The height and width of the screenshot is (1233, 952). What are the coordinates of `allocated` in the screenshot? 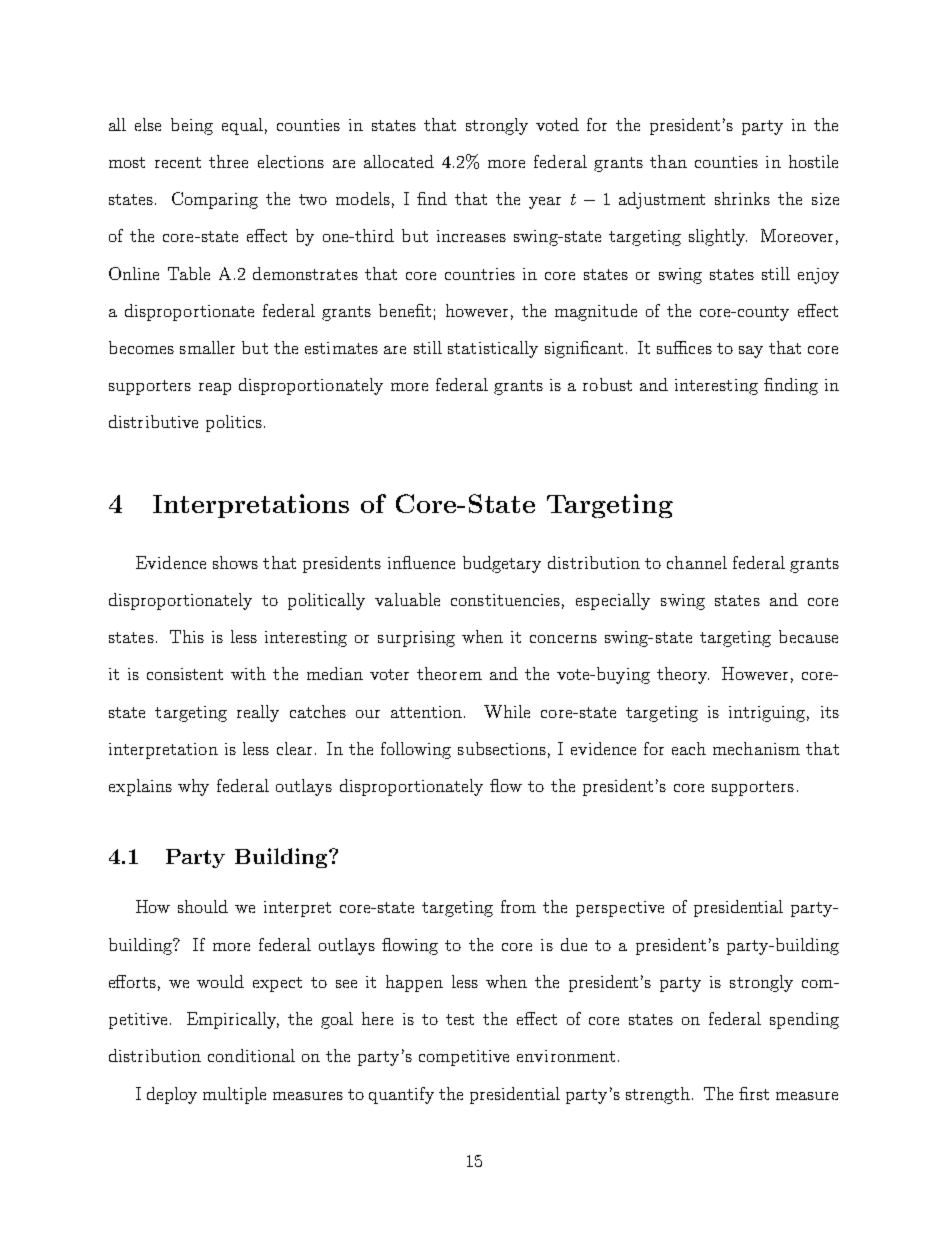 It's located at (399, 161).
